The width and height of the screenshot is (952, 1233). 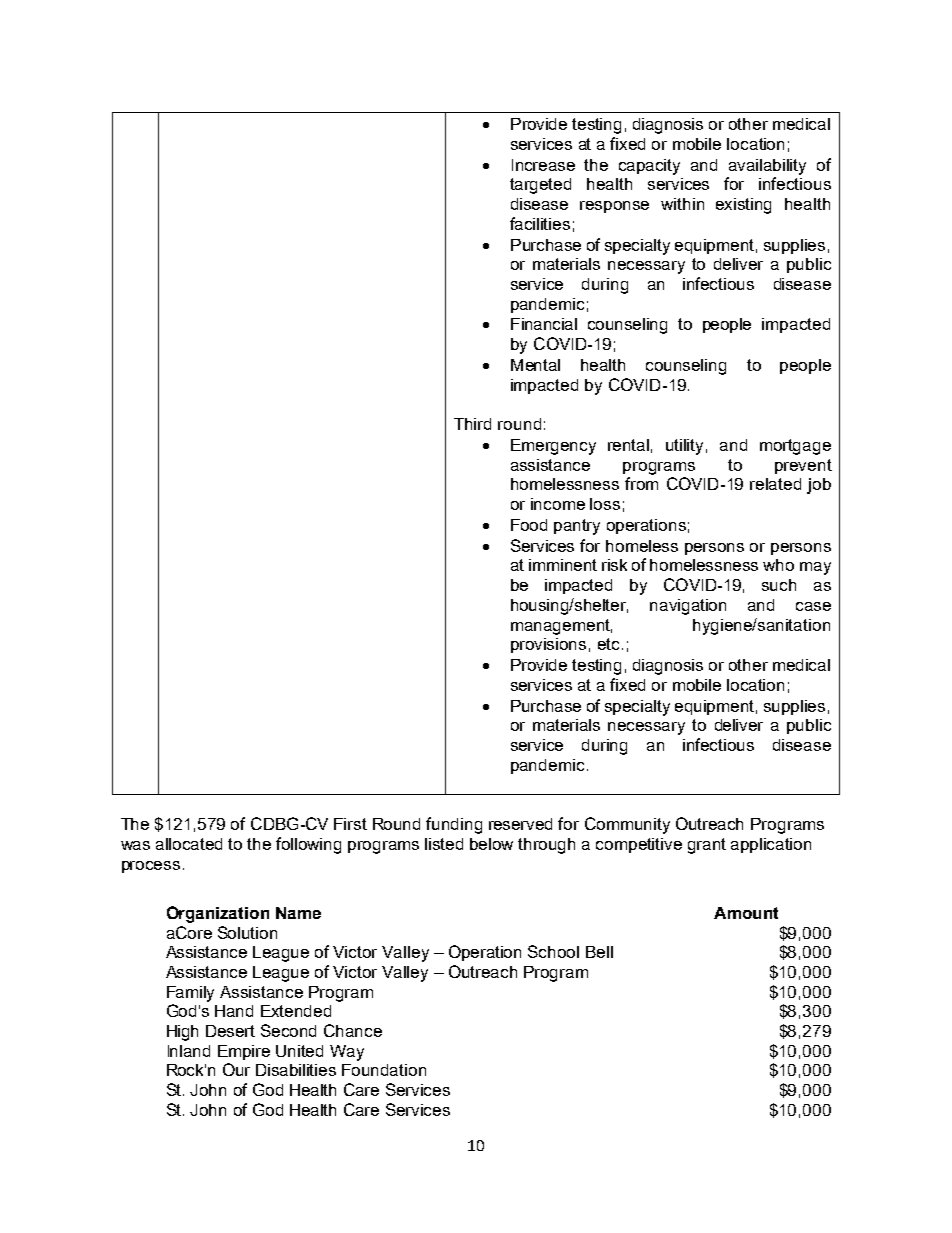 What do you see at coordinates (540, 186) in the screenshot?
I see `targeted` at bounding box center [540, 186].
